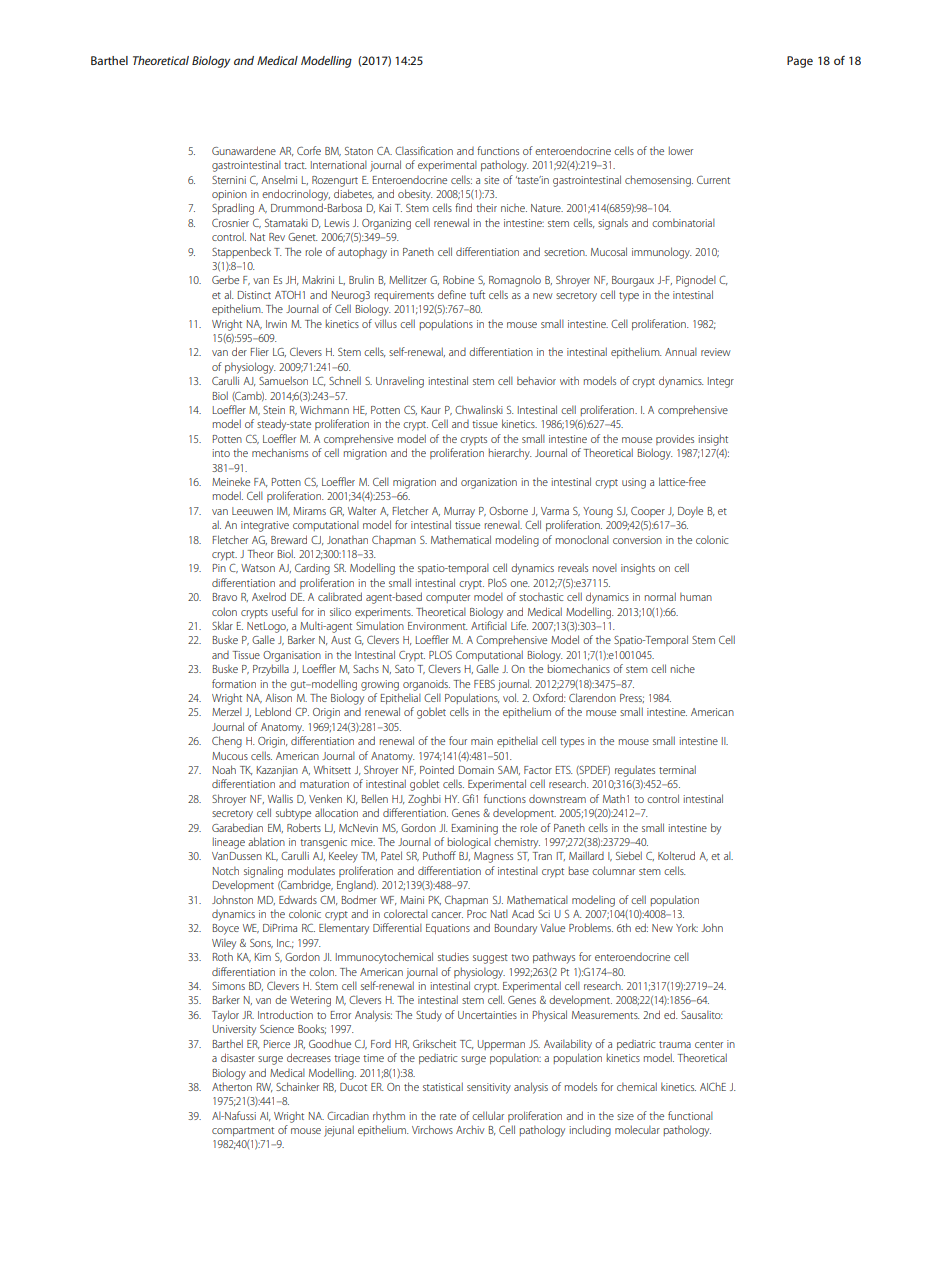 Image resolution: width=952 pixels, height=1270 pixels. What do you see at coordinates (675, 439) in the document?
I see `provides` at bounding box center [675, 439].
